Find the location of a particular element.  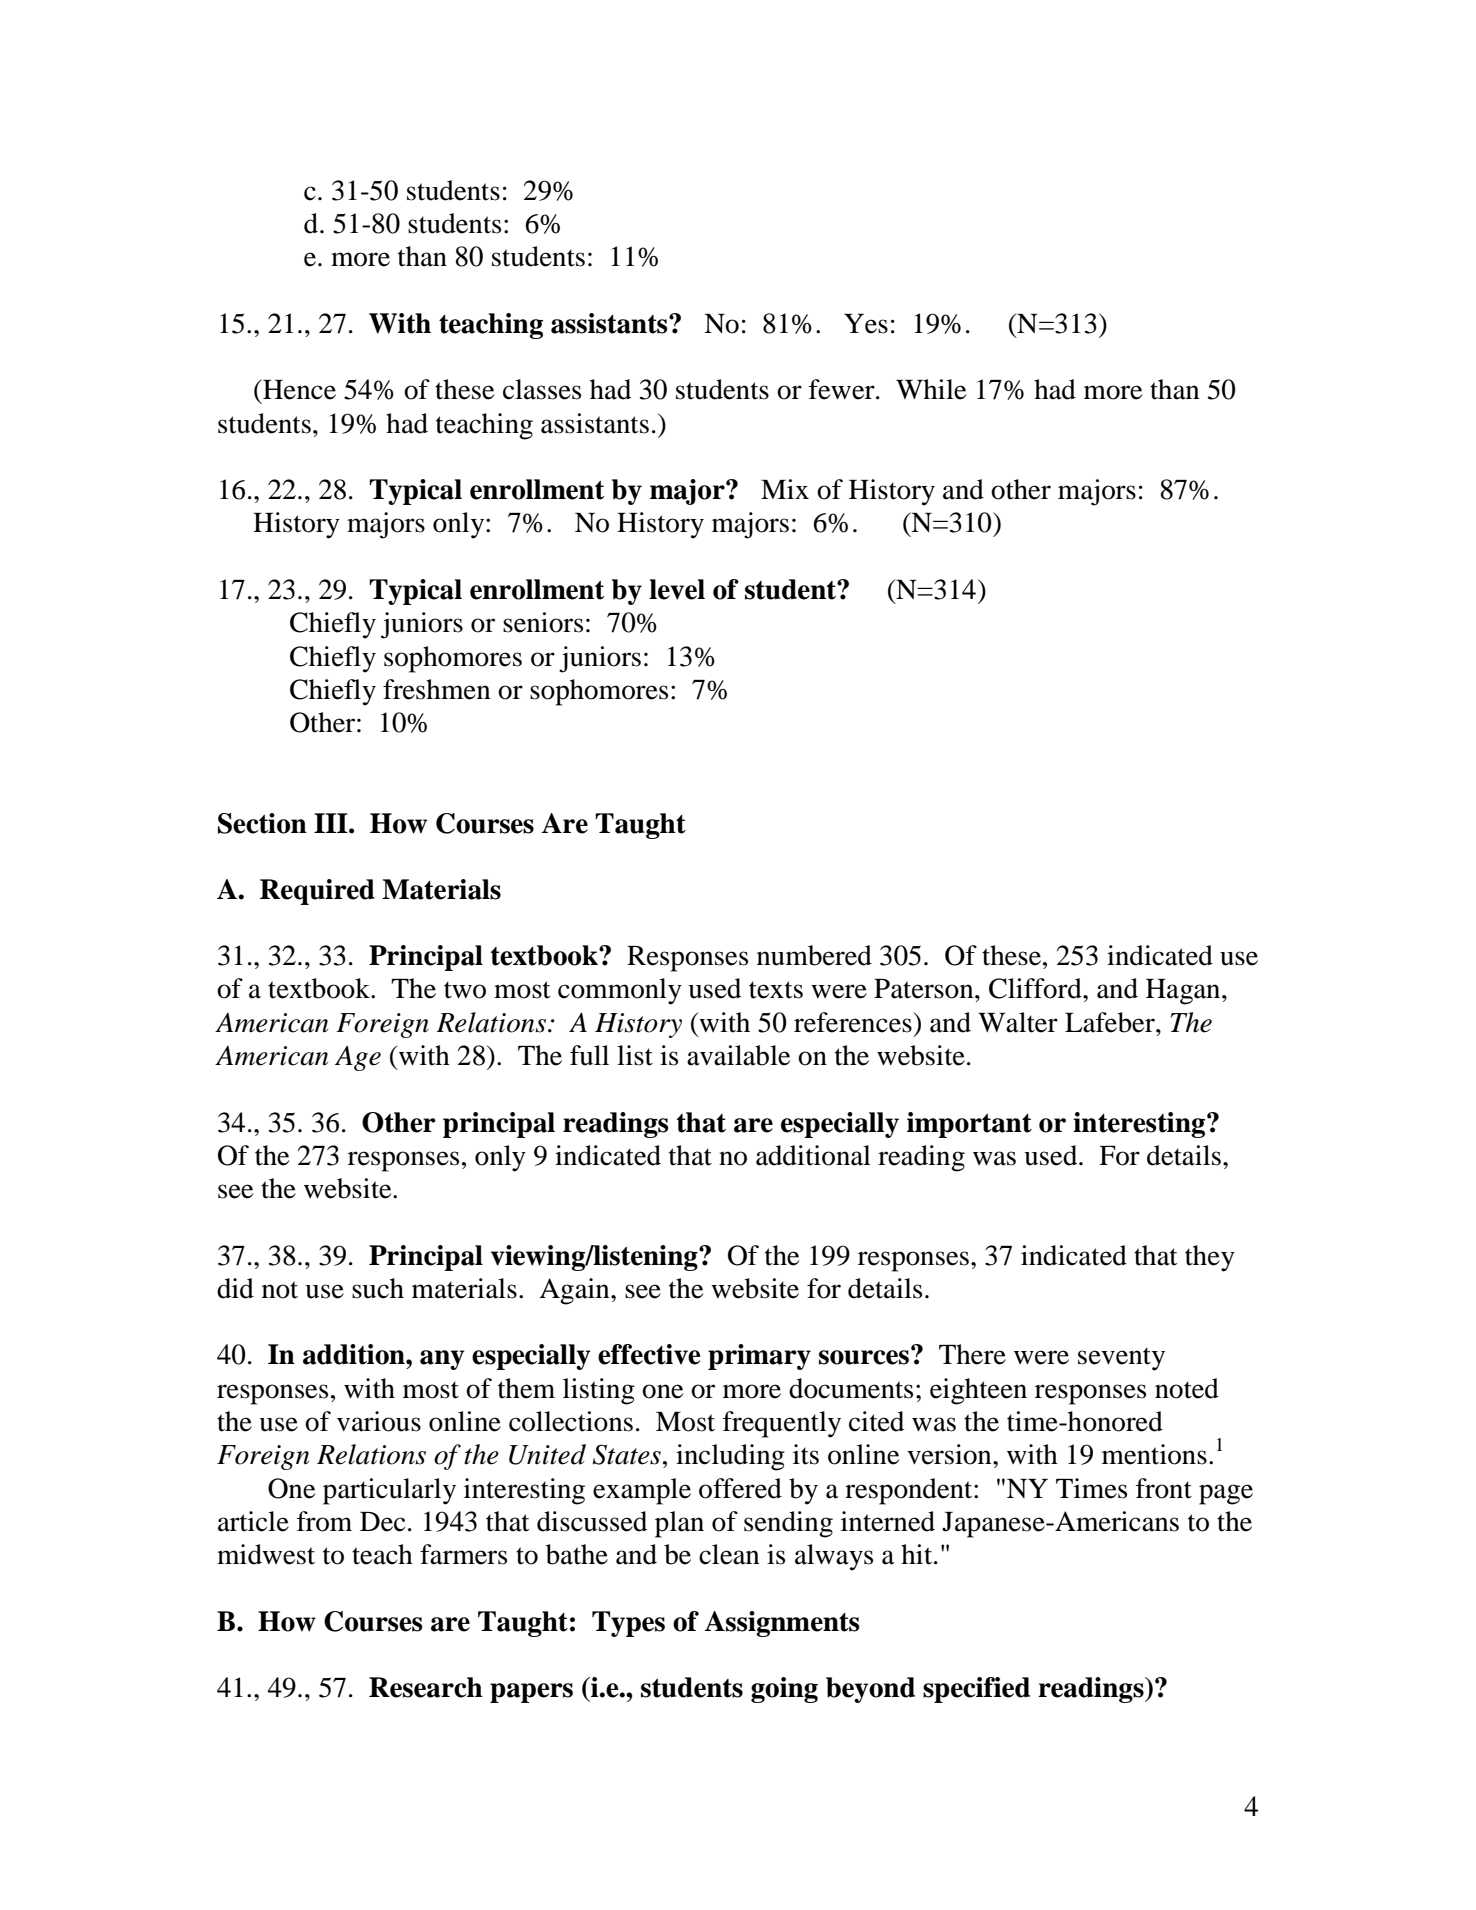

Assignments is located at coordinates (782, 1624).
